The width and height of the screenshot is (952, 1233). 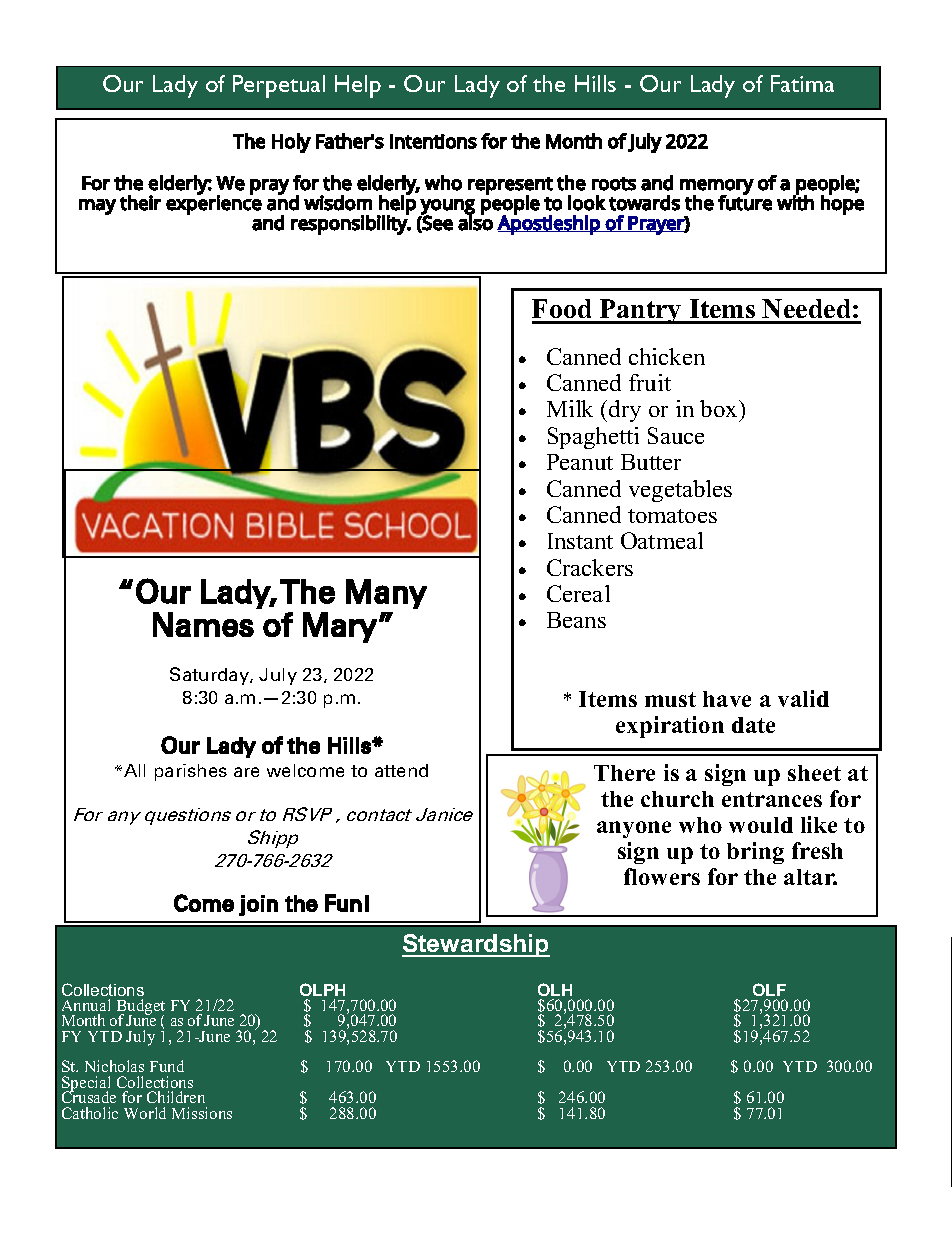 What do you see at coordinates (203, 624) in the screenshot?
I see `Names` at bounding box center [203, 624].
